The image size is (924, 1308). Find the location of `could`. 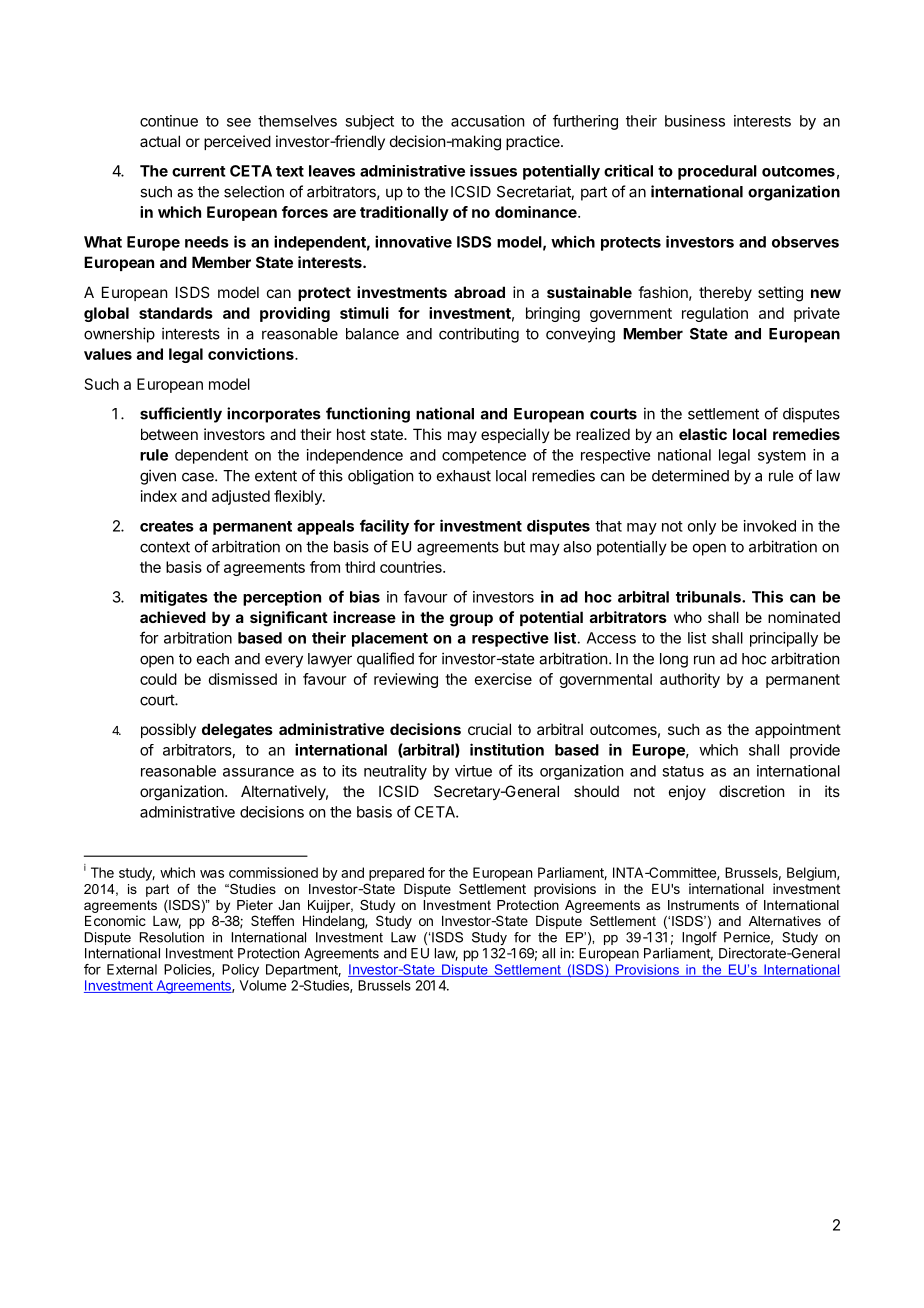

could is located at coordinates (158, 679).
